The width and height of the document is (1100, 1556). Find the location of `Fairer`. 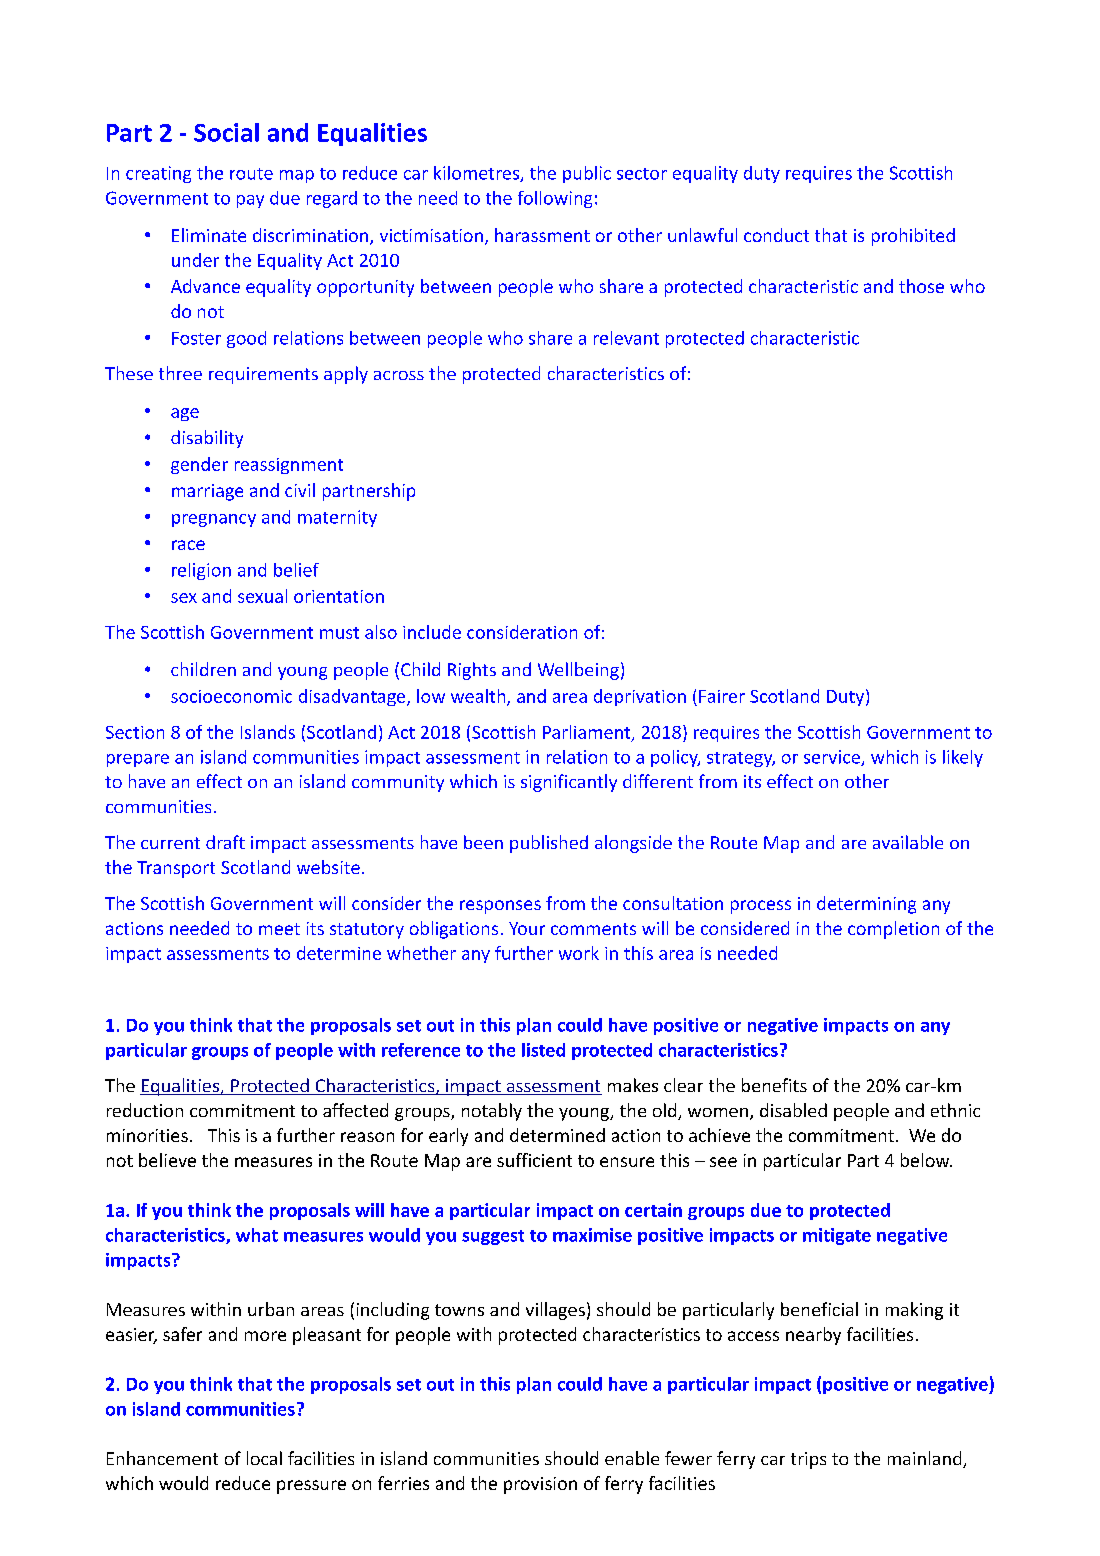

Fairer is located at coordinates (722, 696).
